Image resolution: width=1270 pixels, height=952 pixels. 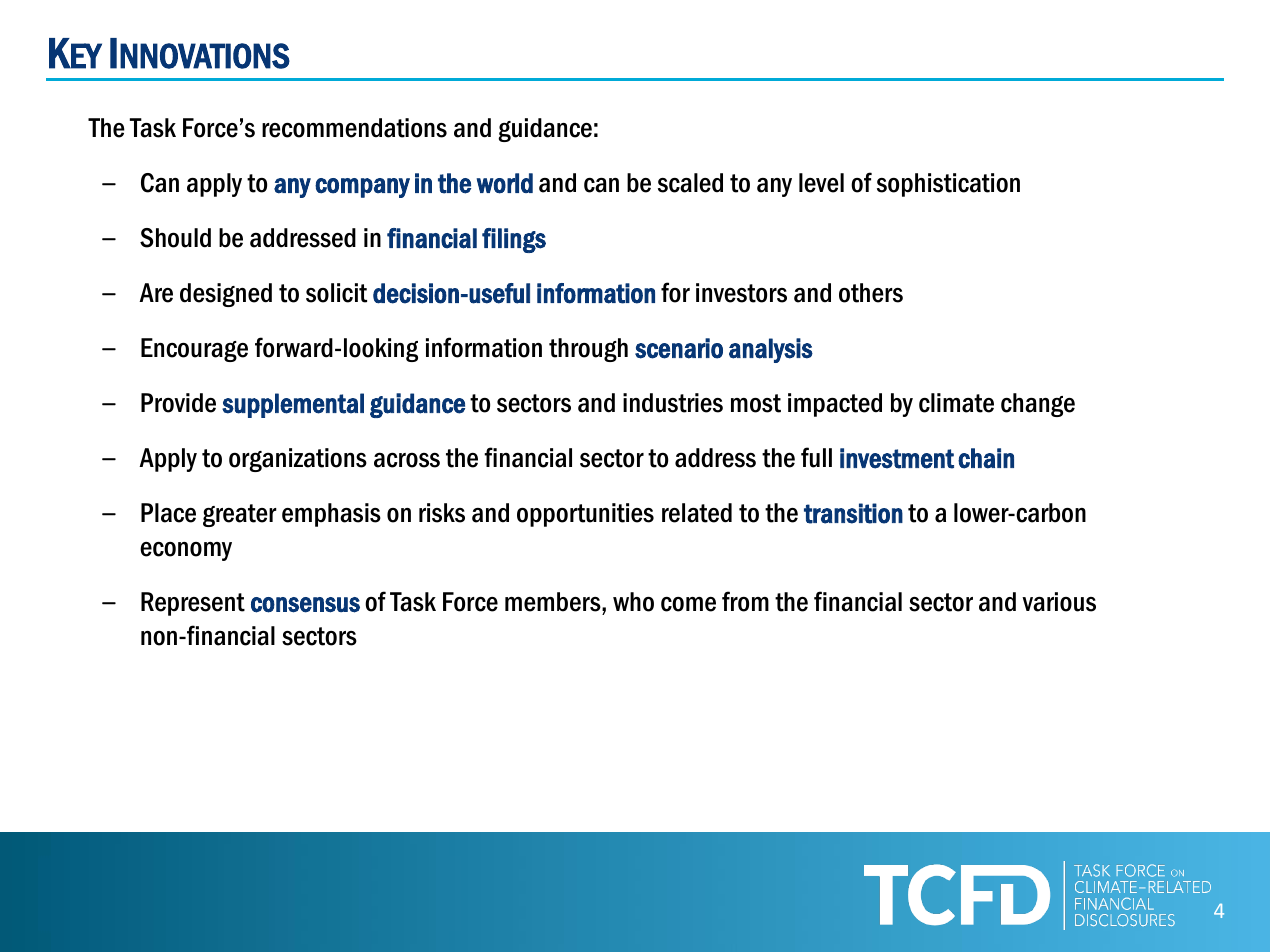 I want to click on Encourage, so click(x=194, y=350).
